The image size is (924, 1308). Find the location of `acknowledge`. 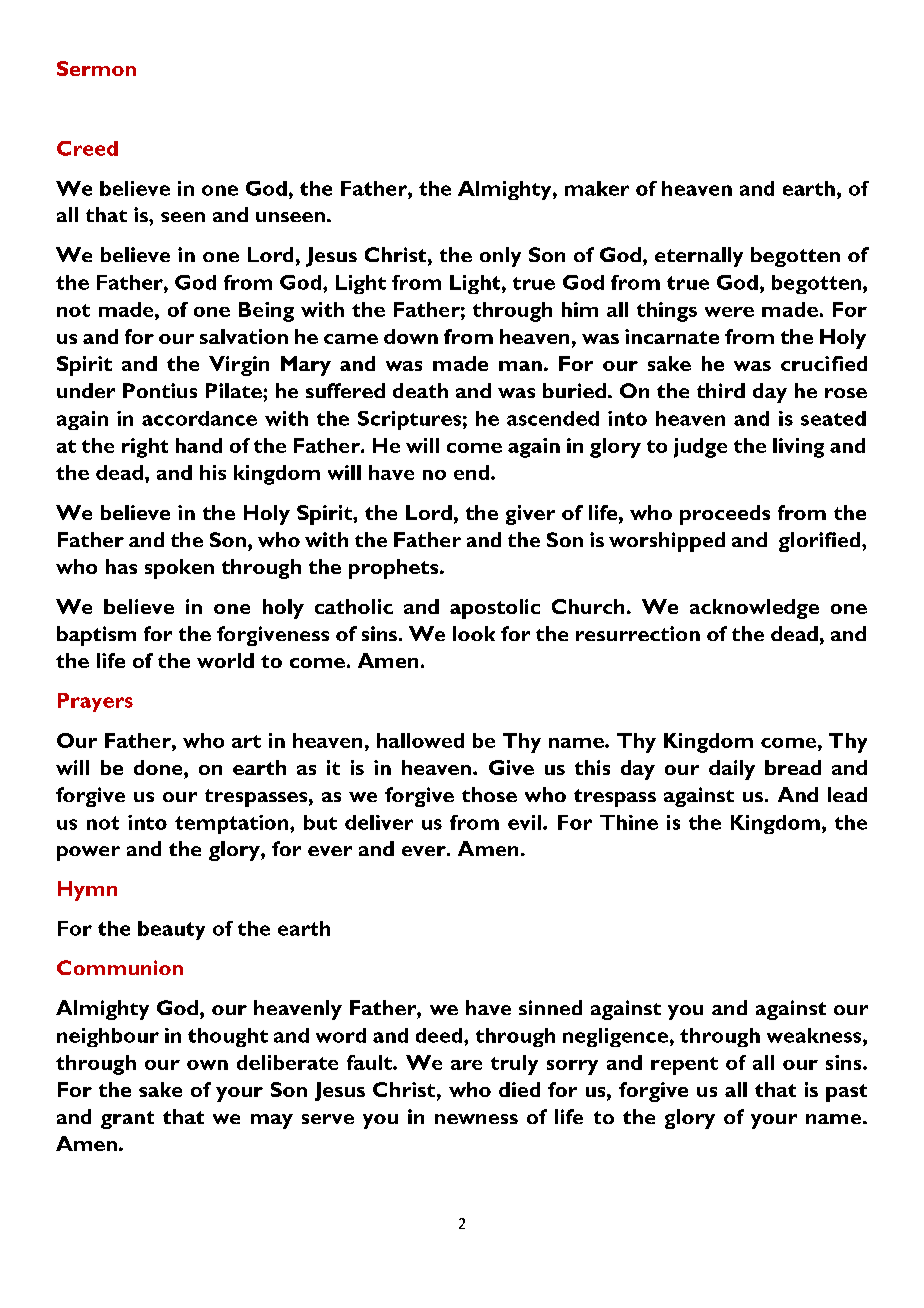

acknowledge is located at coordinates (754, 609).
